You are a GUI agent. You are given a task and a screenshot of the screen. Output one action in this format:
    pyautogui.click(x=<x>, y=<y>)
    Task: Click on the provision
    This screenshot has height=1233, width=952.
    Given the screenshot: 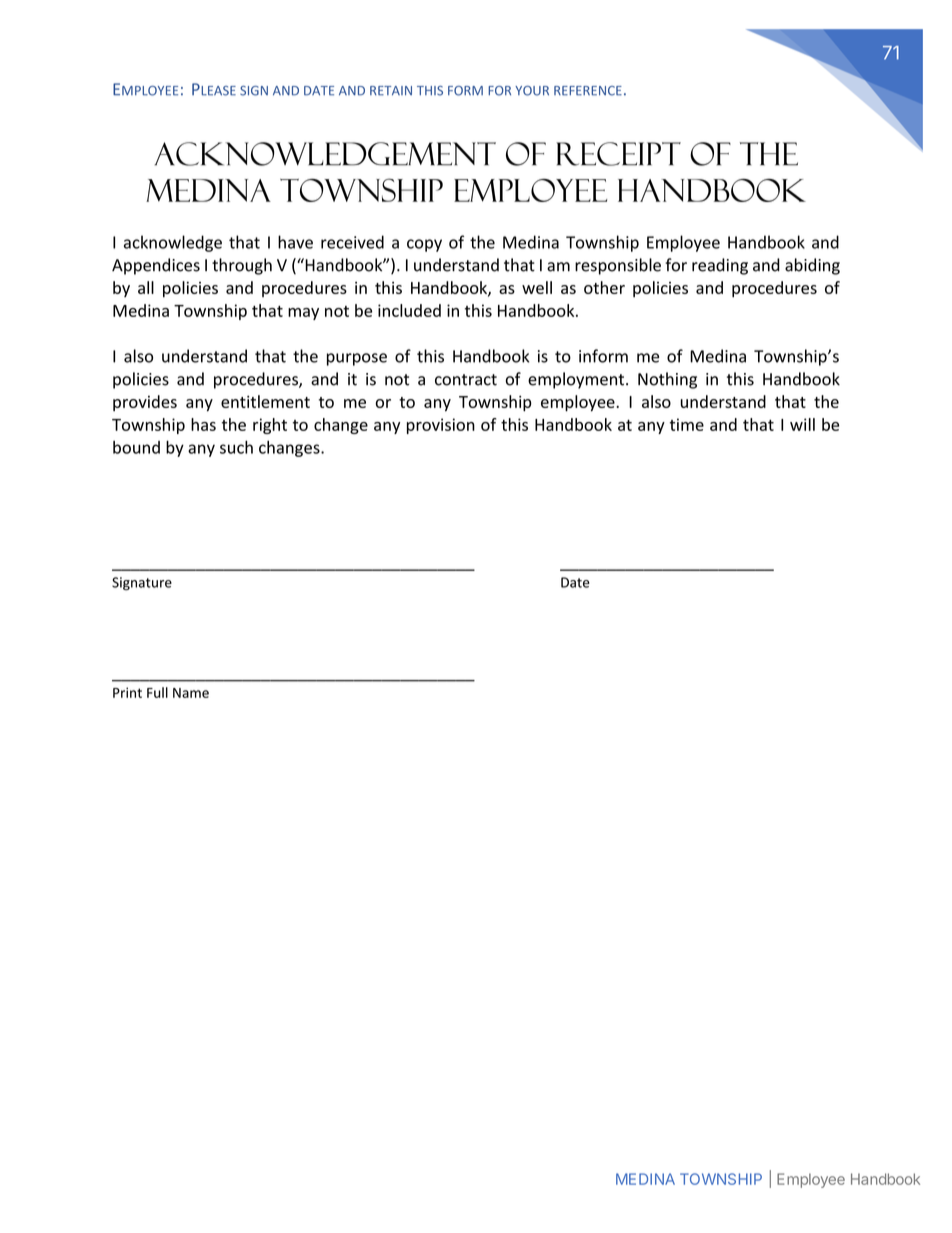 What is the action you would take?
    pyautogui.click(x=441, y=426)
